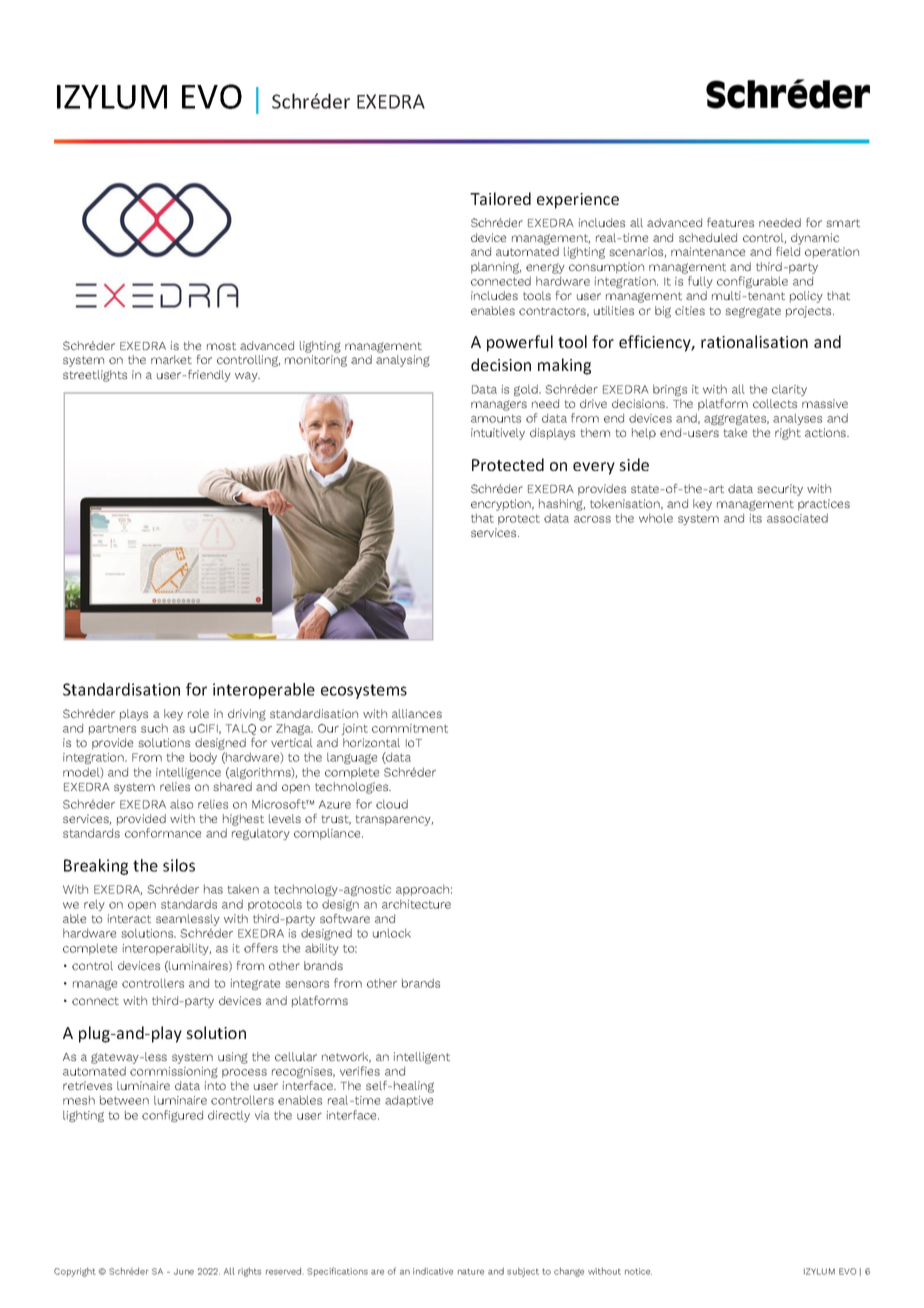 This screenshot has height=1308, width=924. Describe the element at coordinates (416, 904) in the screenshot. I see `architecture` at that location.
